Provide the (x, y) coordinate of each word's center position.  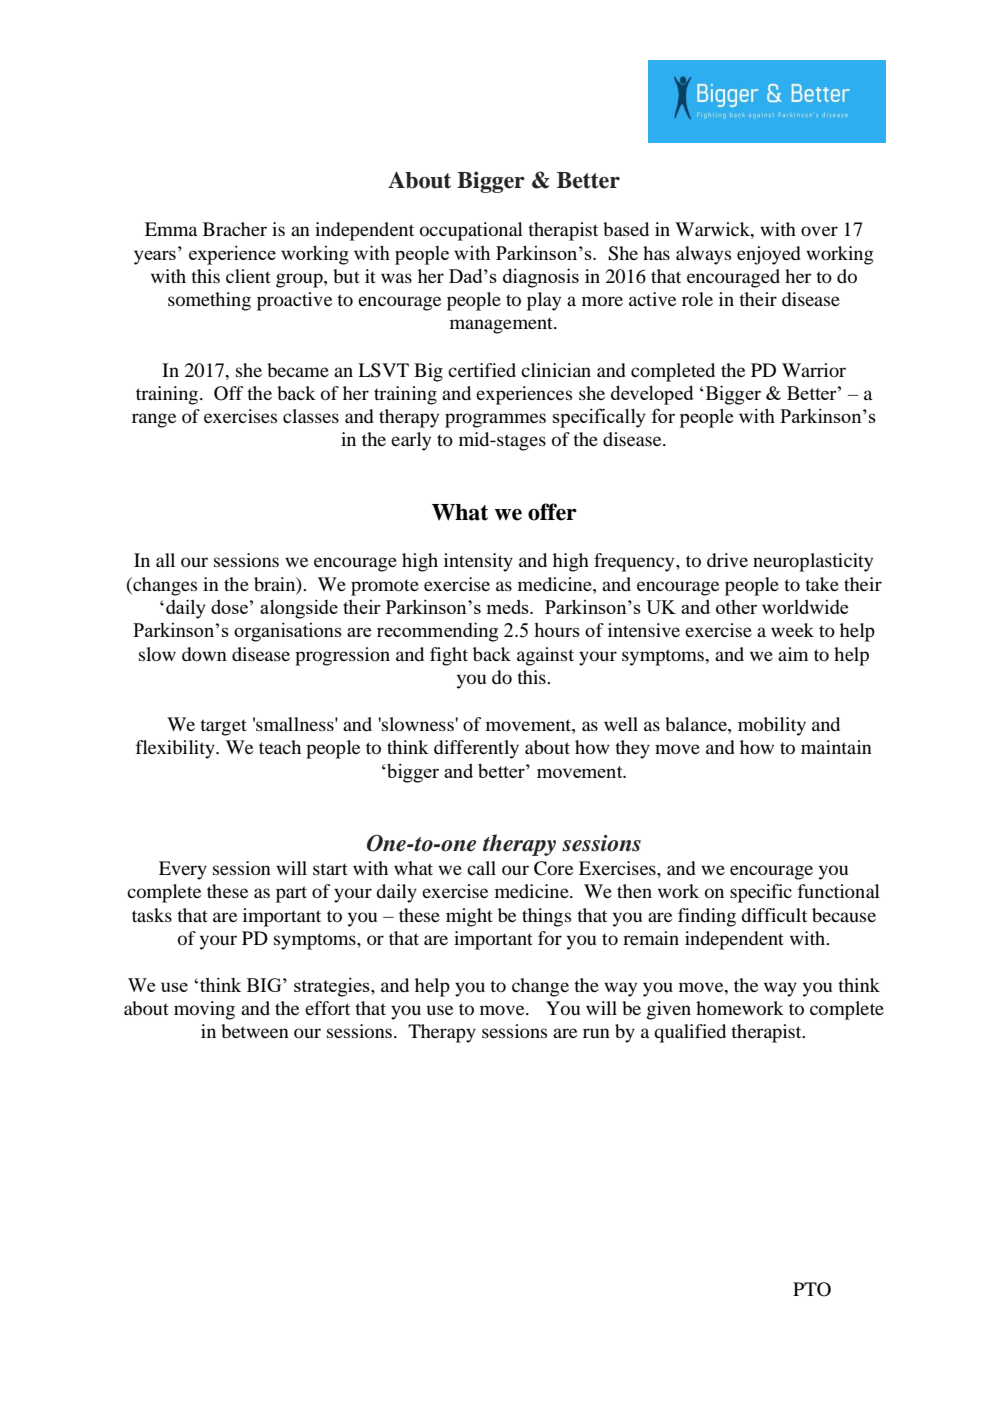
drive (727, 560)
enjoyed (769, 255)
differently (476, 749)
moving (204, 1010)
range (154, 420)
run (596, 1033)
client (248, 276)
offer (552, 512)
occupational (471, 231)
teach (280, 747)
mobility (772, 726)
